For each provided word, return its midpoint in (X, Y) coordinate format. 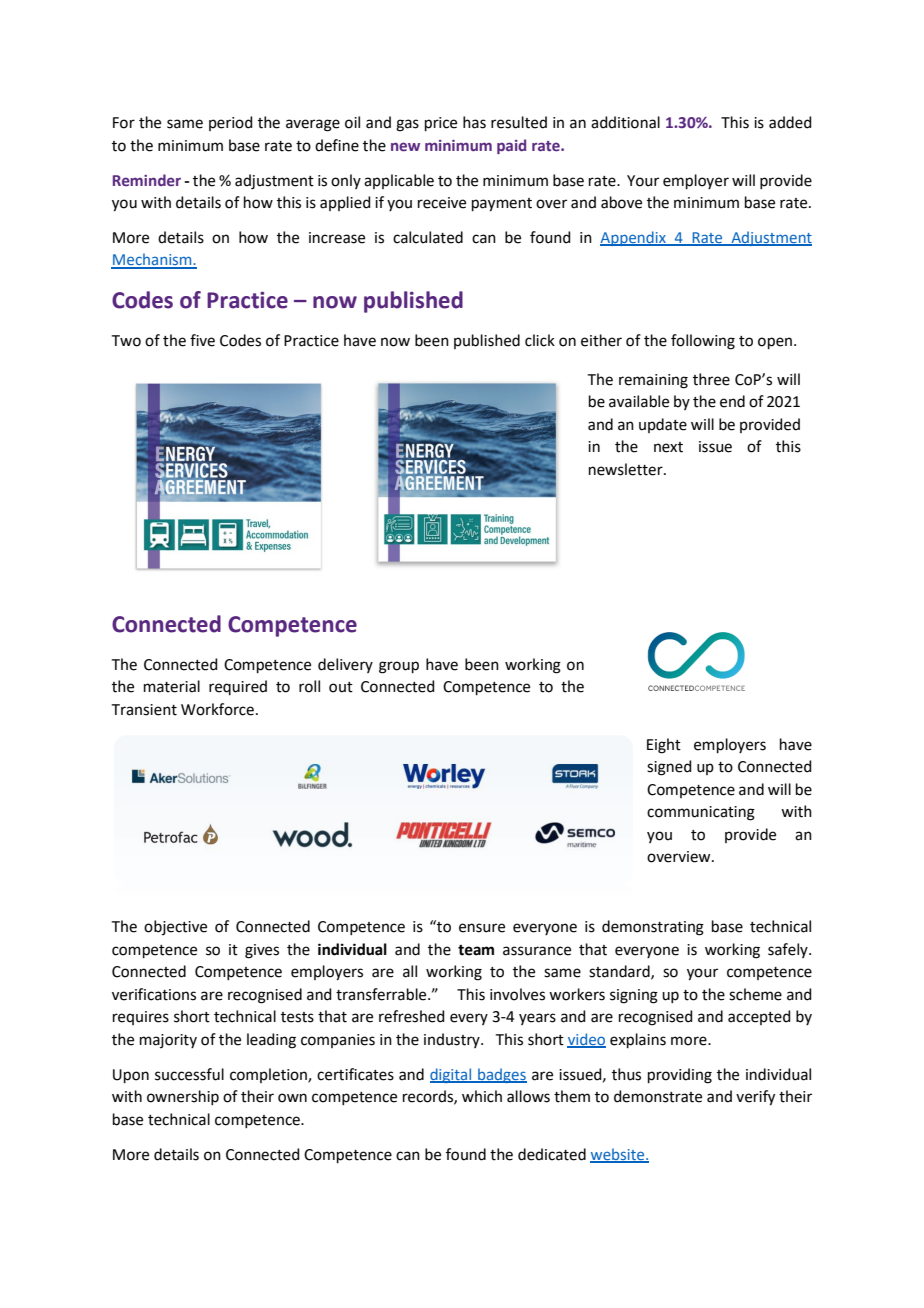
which (482, 1096)
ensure (482, 928)
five (202, 340)
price (441, 124)
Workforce (217, 709)
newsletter (627, 469)
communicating (701, 813)
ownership (183, 1097)
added (790, 122)
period (231, 123)
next (668, 447)
